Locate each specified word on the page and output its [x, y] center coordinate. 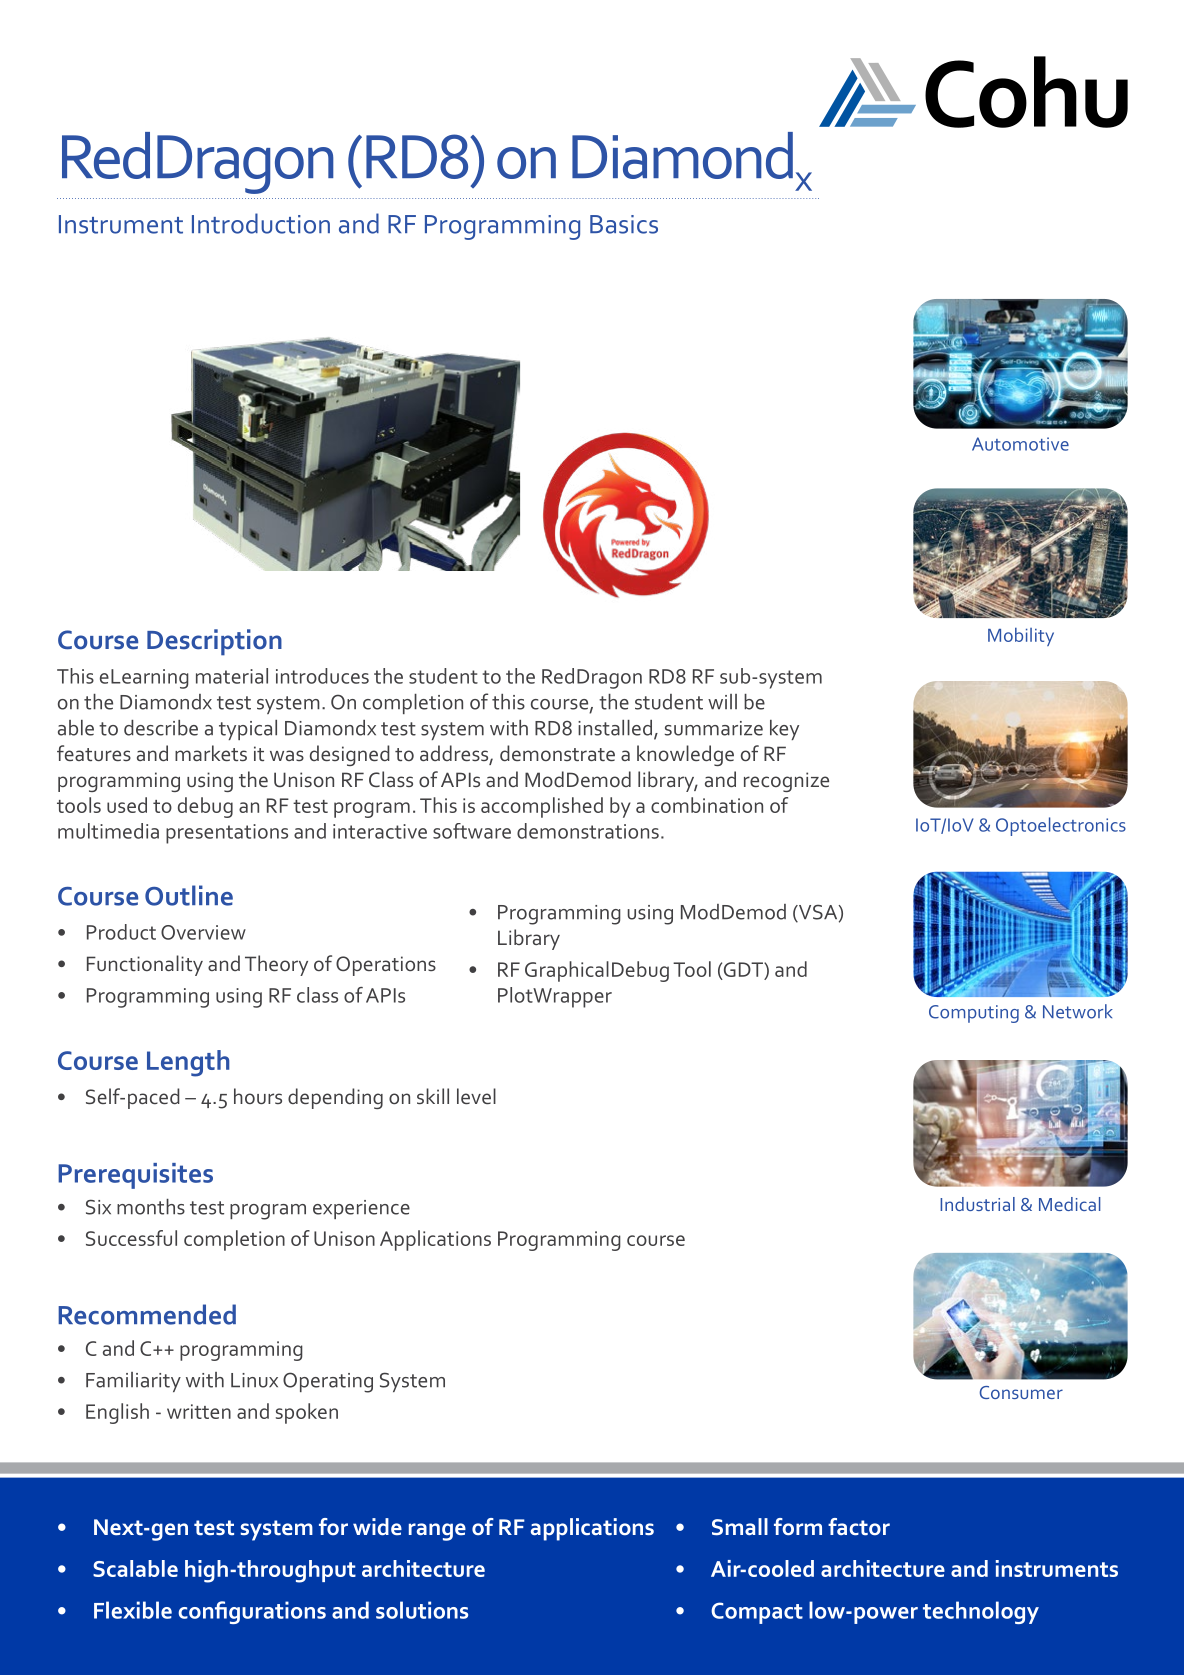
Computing [974, 1014]
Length [188, 1063]
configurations [252, 1612]
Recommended [147, 1314]
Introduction [261, 223]
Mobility [1021, 637]
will [722, 701]
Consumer [1021, 1392]
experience [361, 1209]
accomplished [542, 807]
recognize [786, 782]
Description [214, 642]
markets [211, 753]
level [476, 1096]
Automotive [1020, 444]
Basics [624, 224]
